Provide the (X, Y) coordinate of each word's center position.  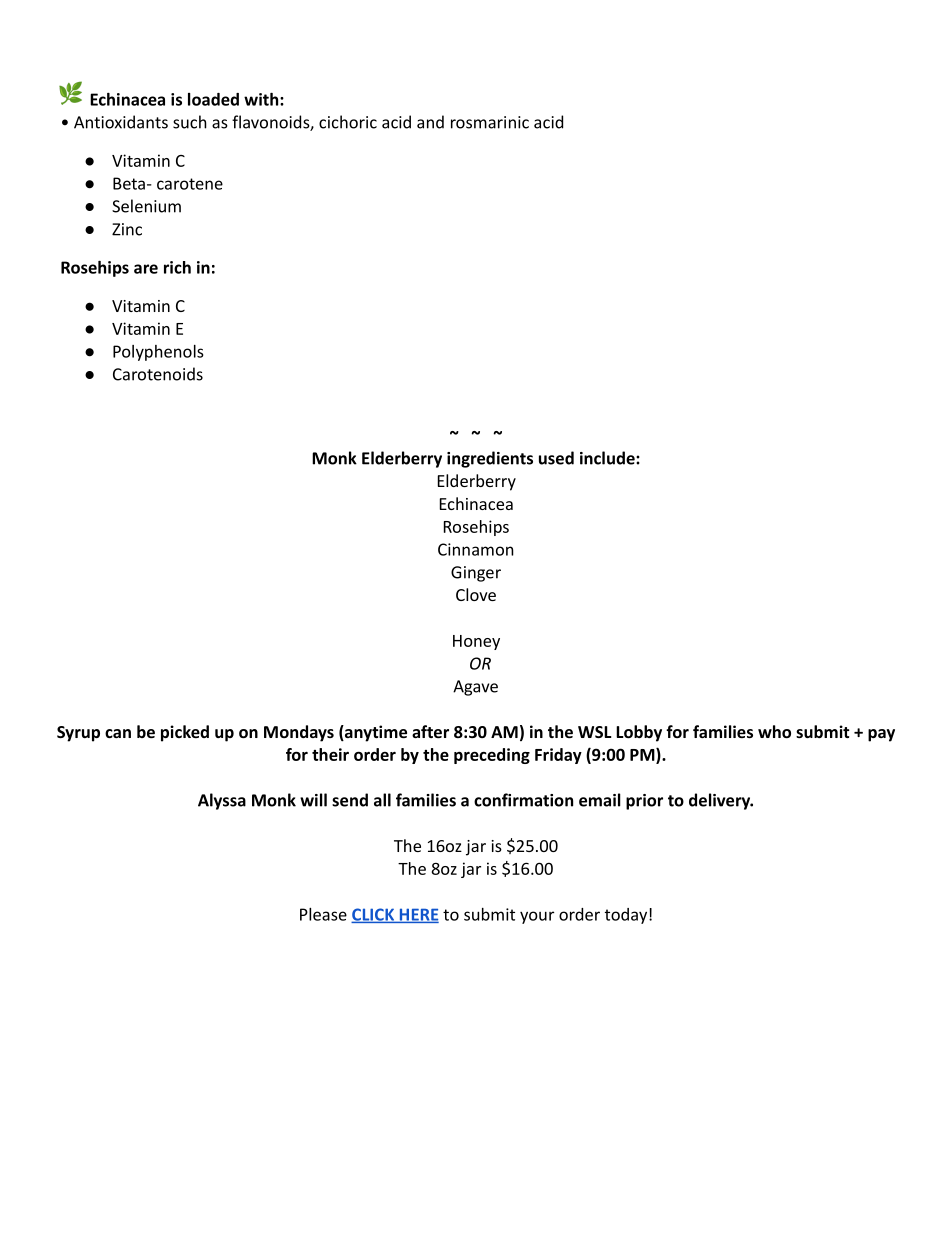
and (430, 122)
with (261, 99)
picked (185, 733)
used (556, 458)
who (774, 731)
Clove (476, 594)
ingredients (490, 459)
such (190, 122)
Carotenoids (158, 374)
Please (323, 914)
